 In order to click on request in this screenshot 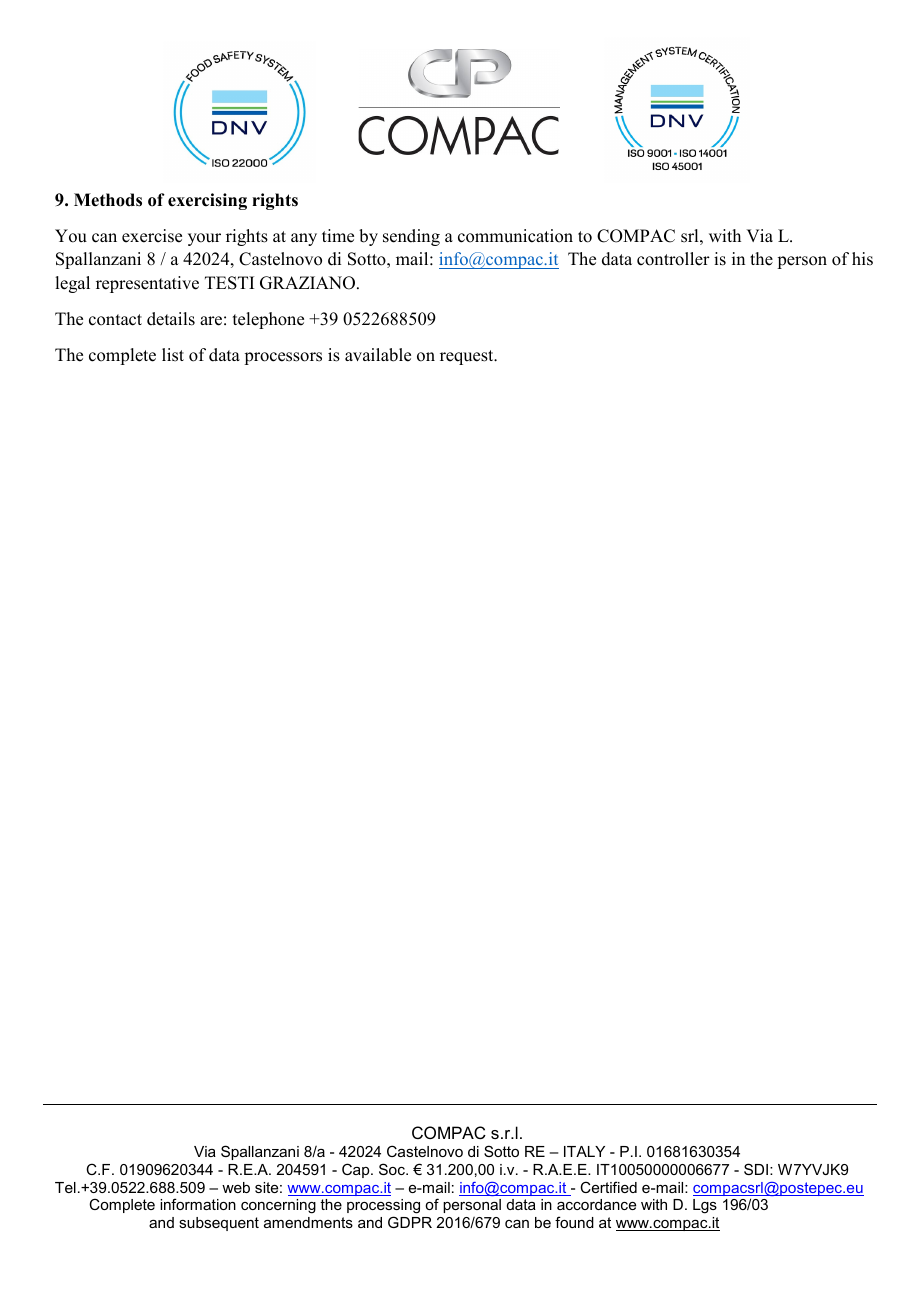, I will do `click(468, 357)`.
